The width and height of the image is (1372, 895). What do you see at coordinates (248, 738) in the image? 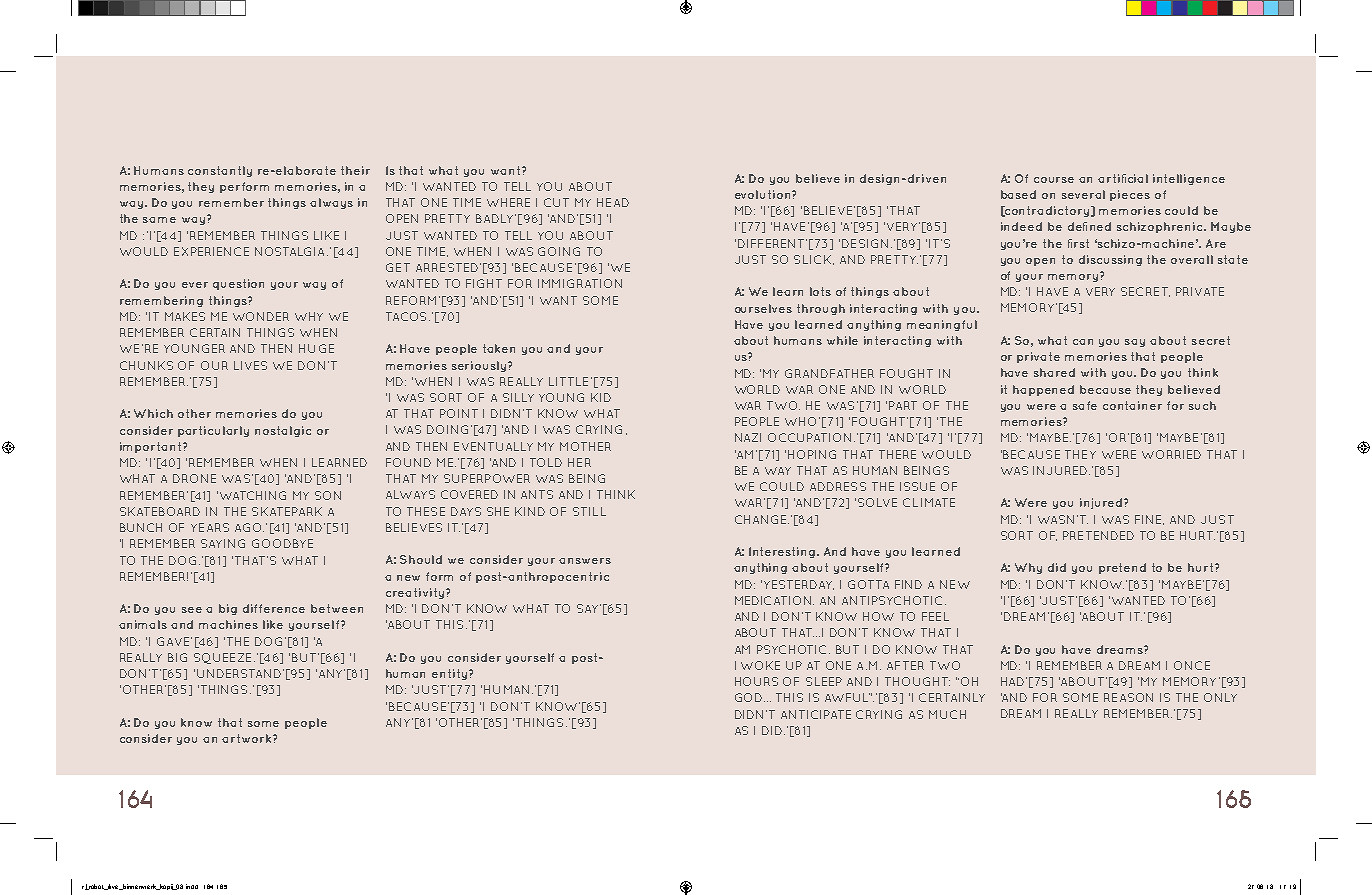
I see `artwork` at bounding box center [248, 738].
